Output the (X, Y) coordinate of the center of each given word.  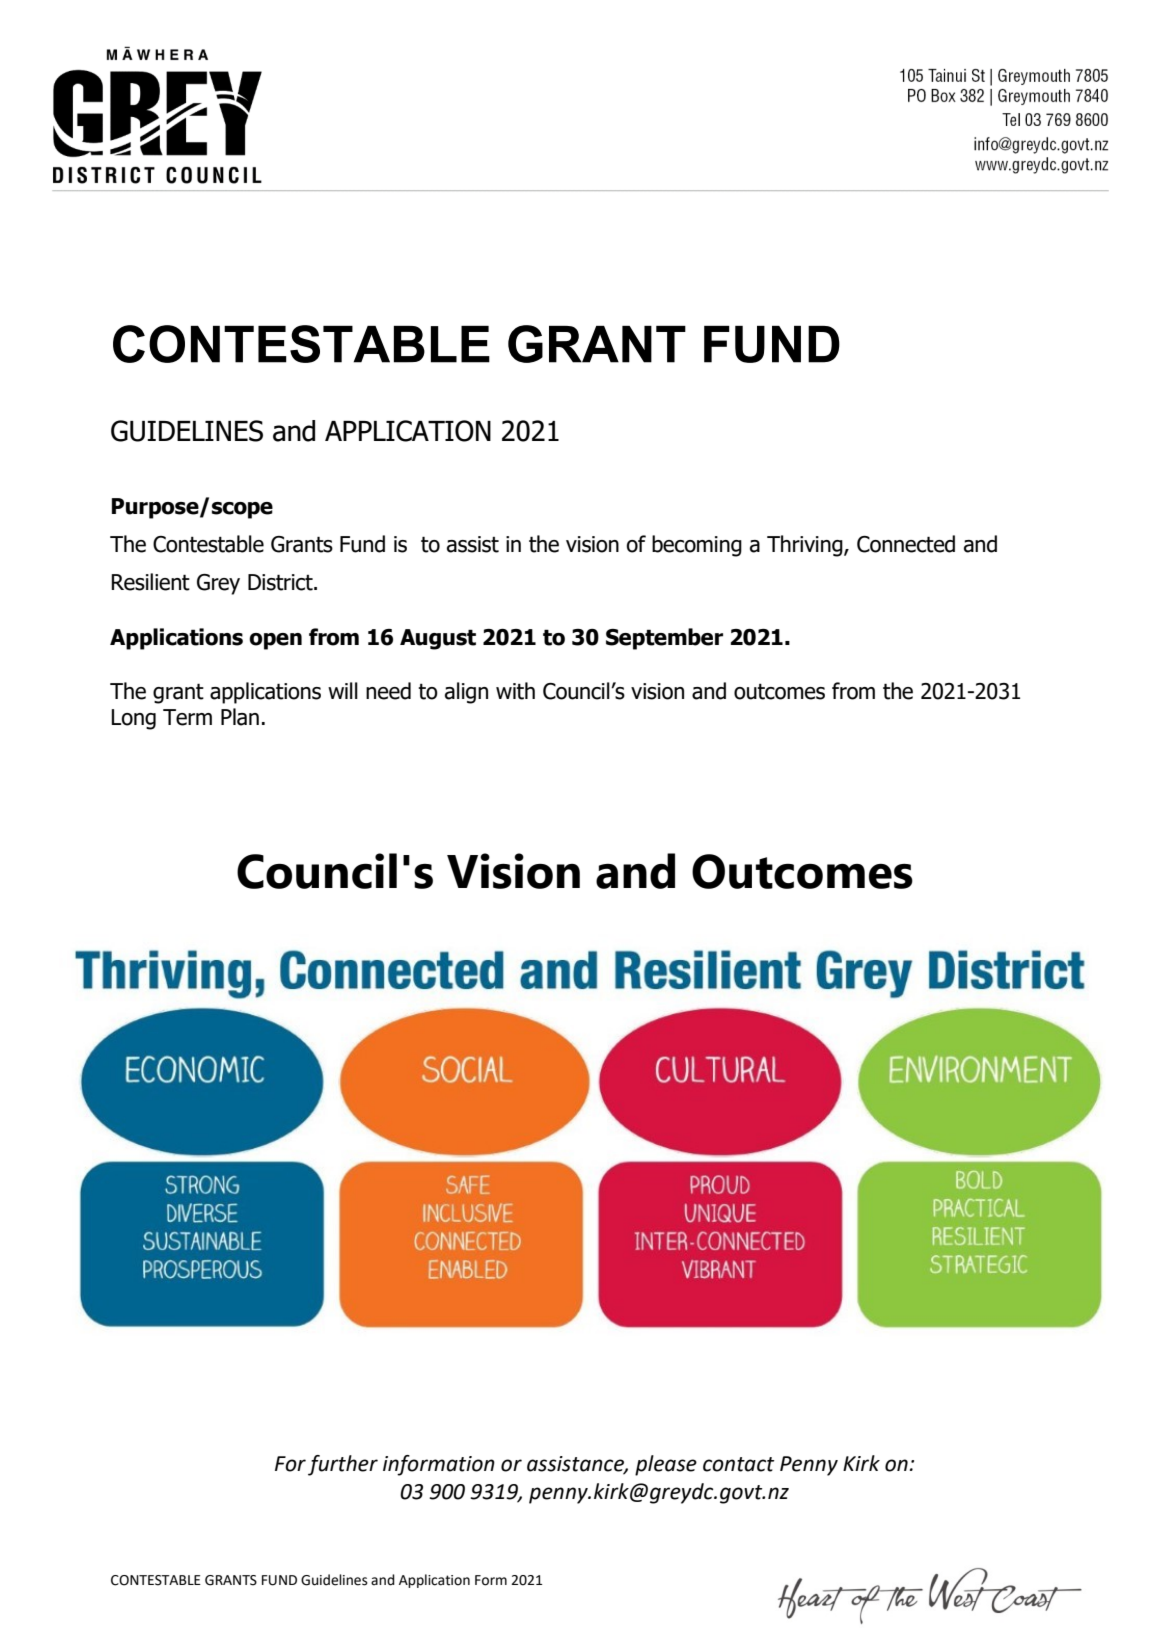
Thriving (806, 546)
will (343, 690)
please (666, 1465)
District (281, 582)
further (343, 1465)
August (438, 639)
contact (739, 1464)
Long (133, 719)
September (664, 639)
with (515, 691)
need (388, 691)
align (466, 693)
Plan (240, 717)
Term (187, 717)
